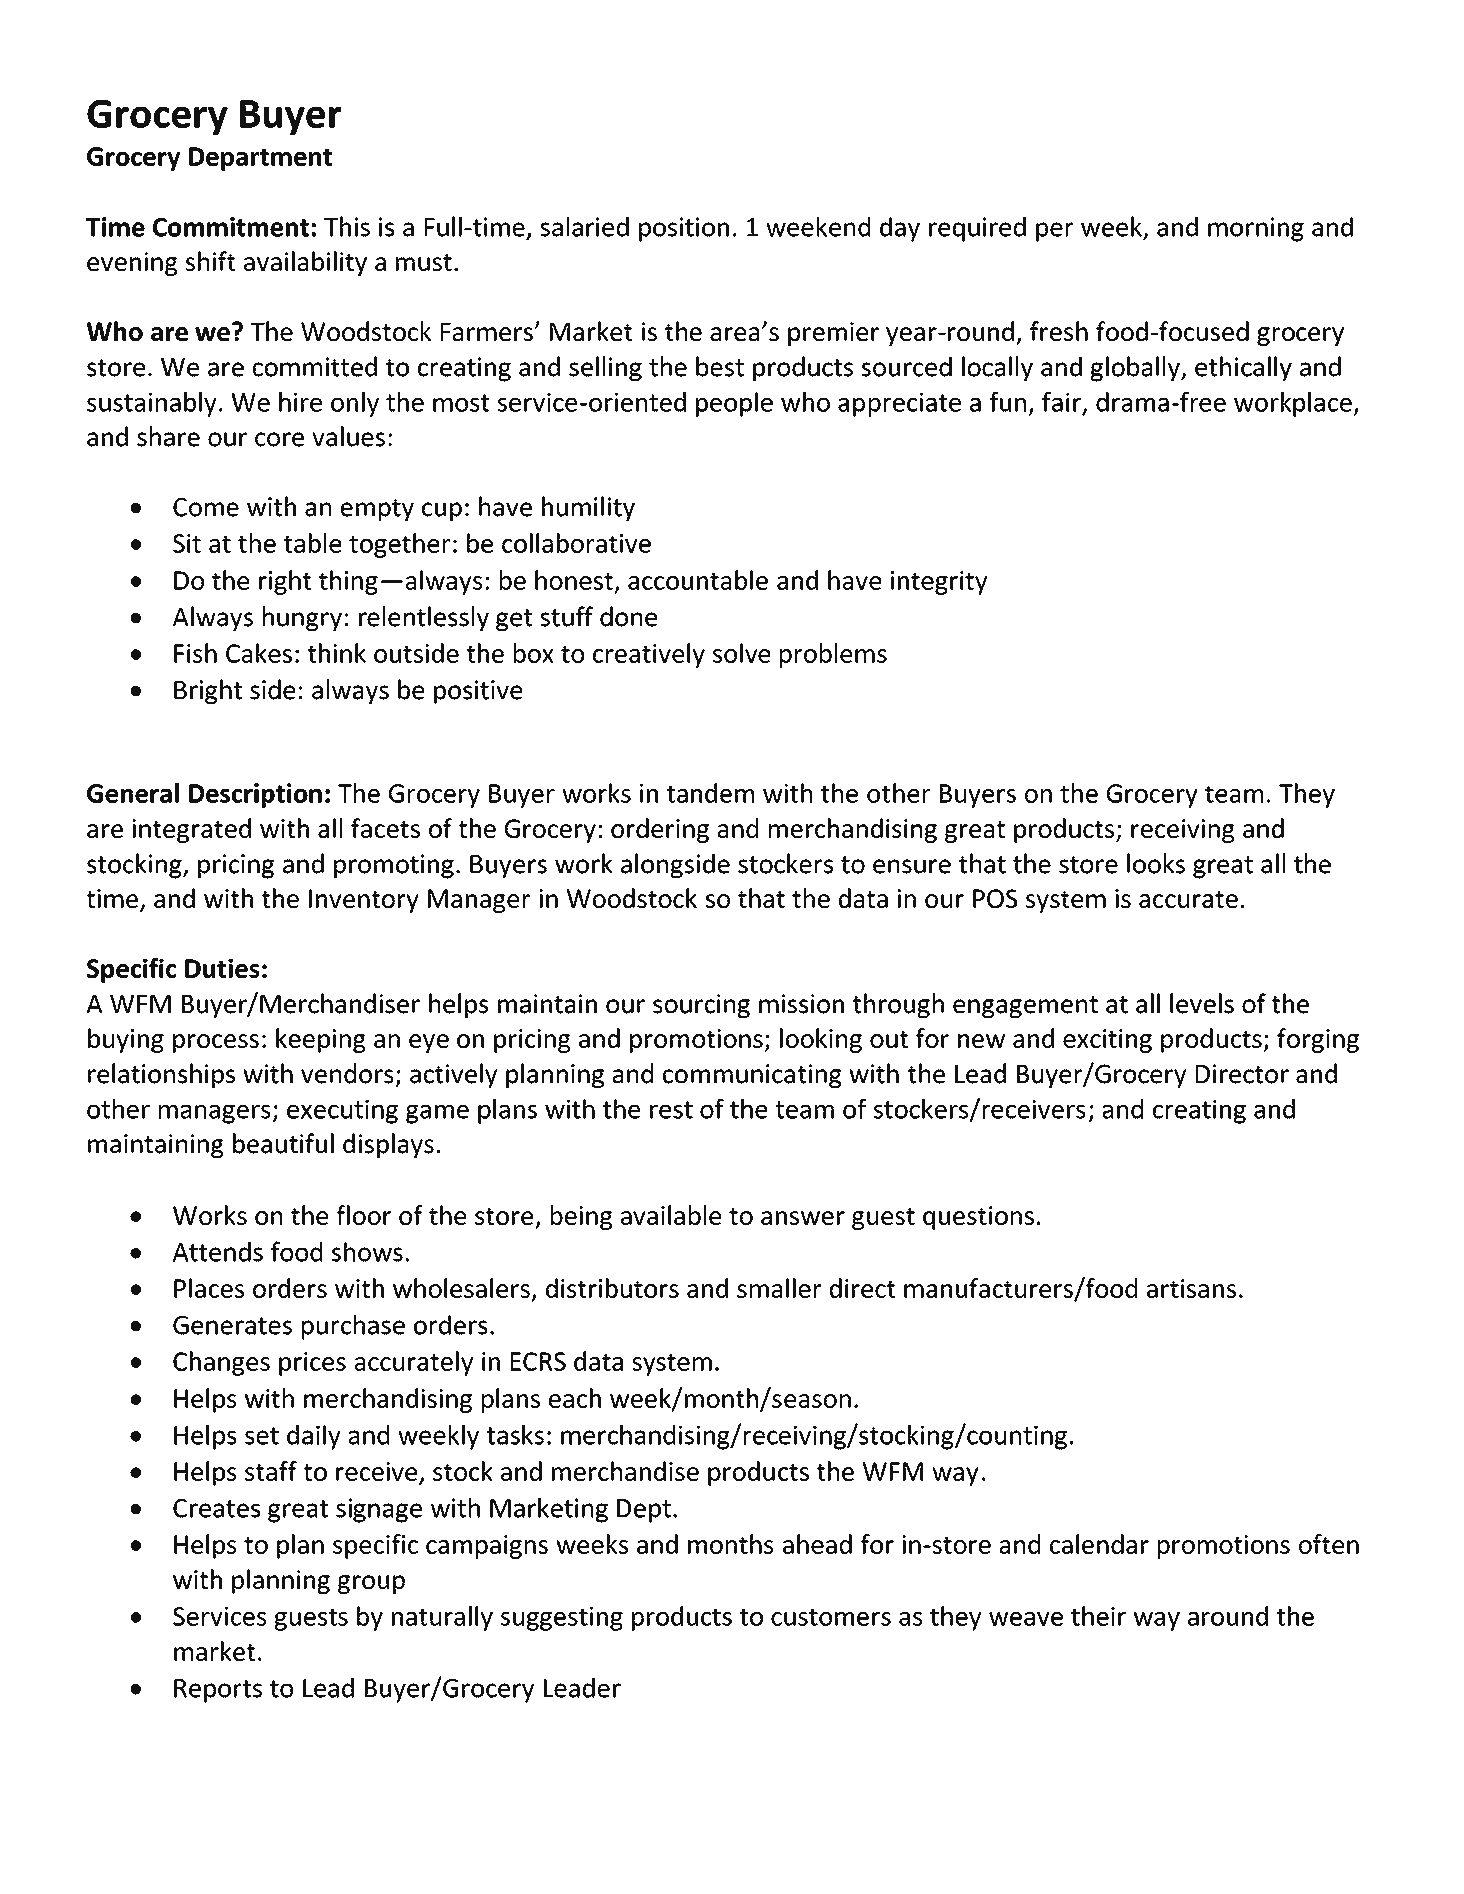  Describe the element at coordinates (831, 1617) in the image. I see `customers` at that location.
